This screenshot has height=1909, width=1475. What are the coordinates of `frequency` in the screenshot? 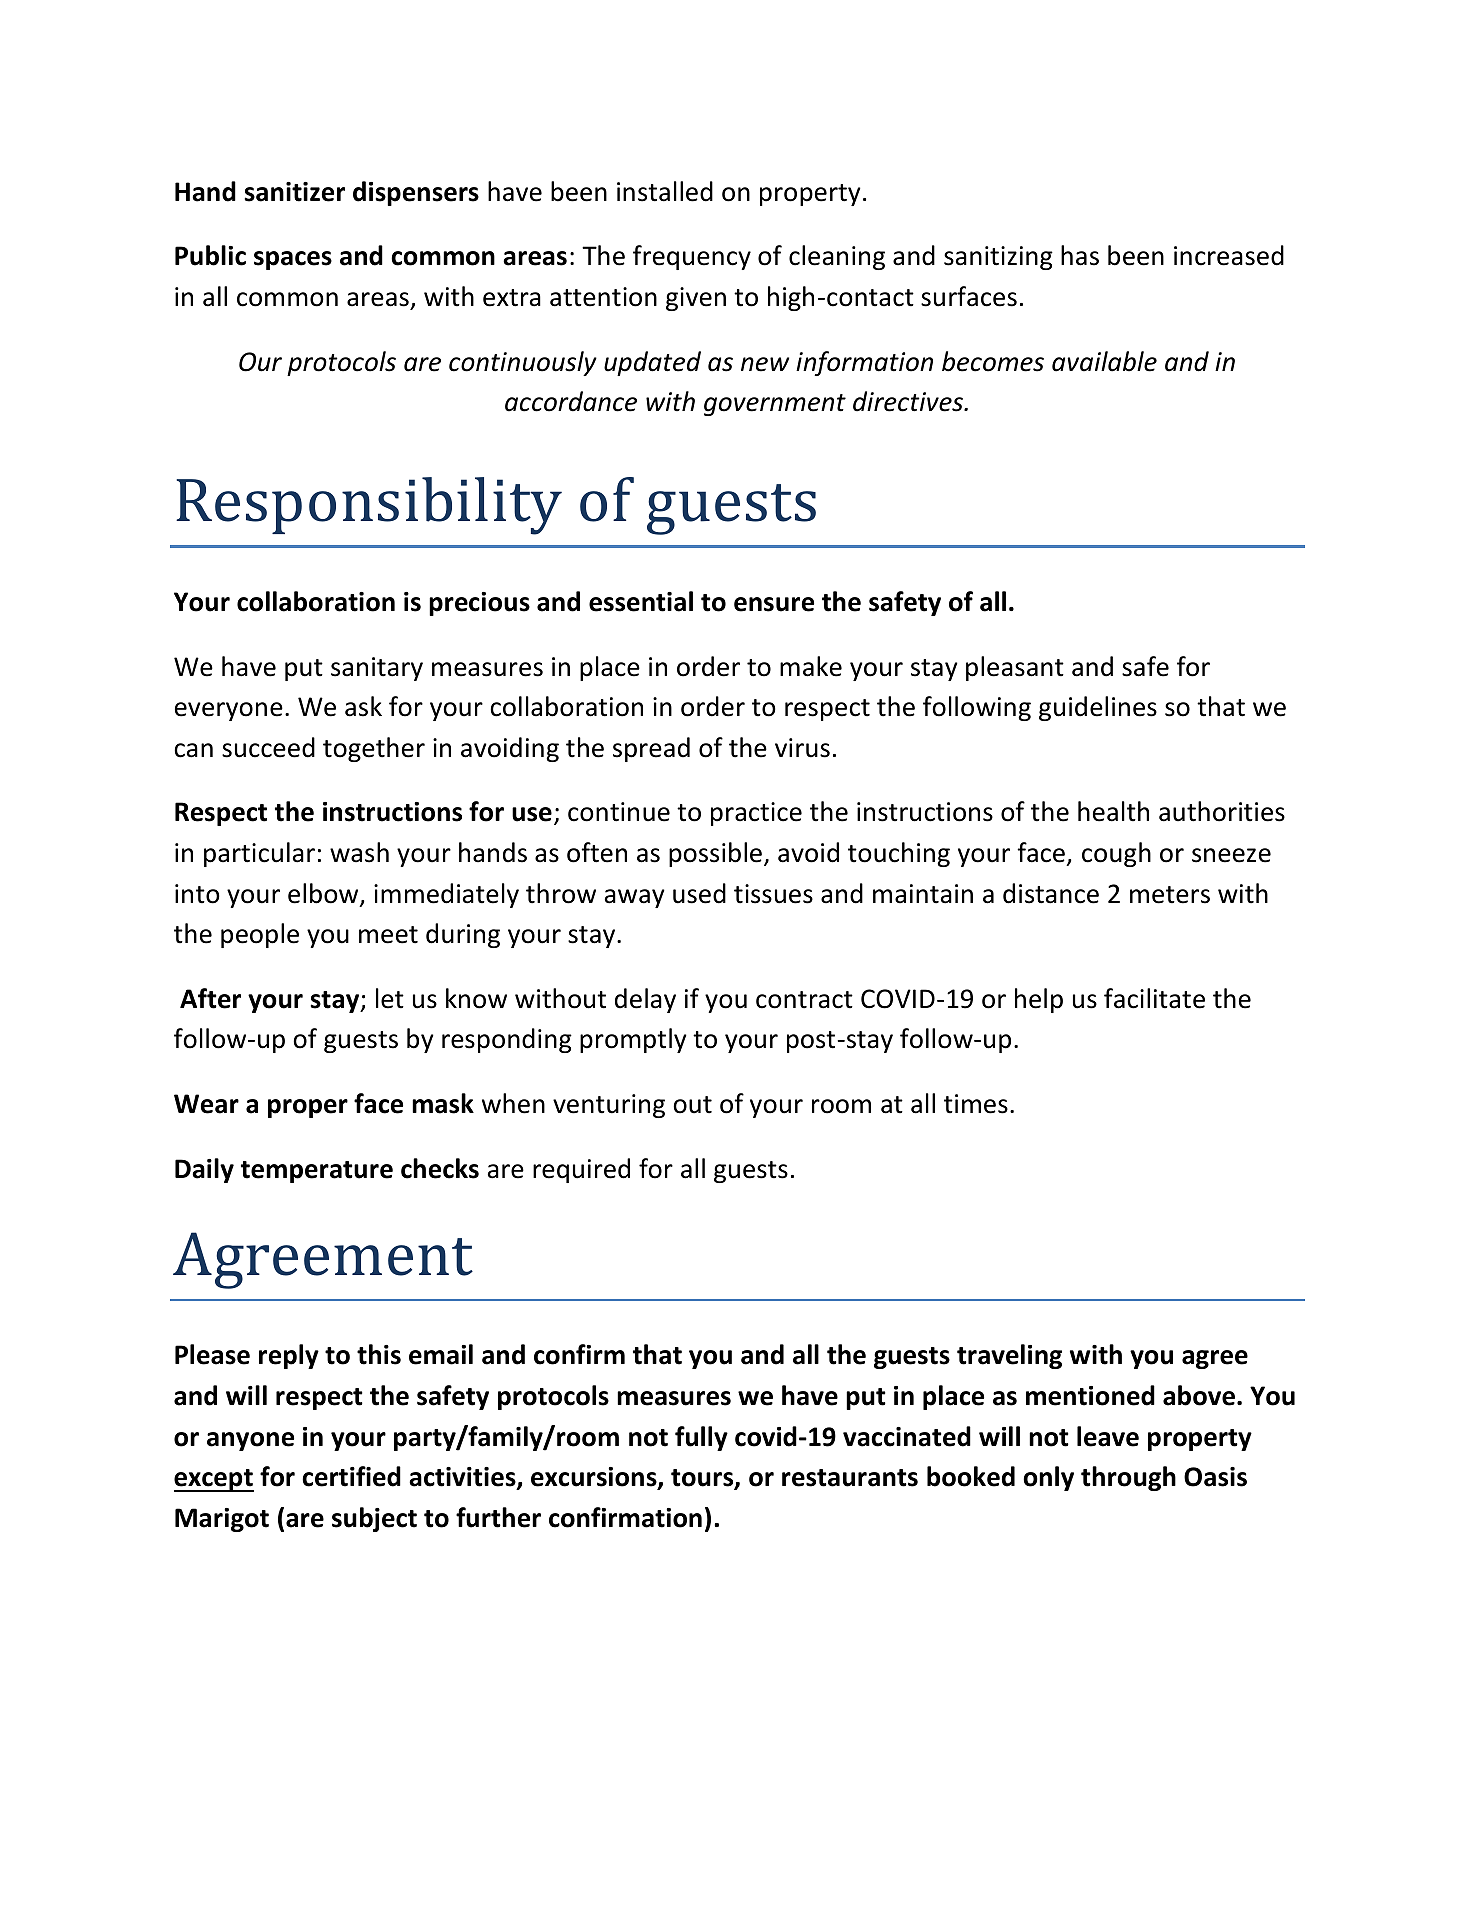 It's located at (692, 257).
